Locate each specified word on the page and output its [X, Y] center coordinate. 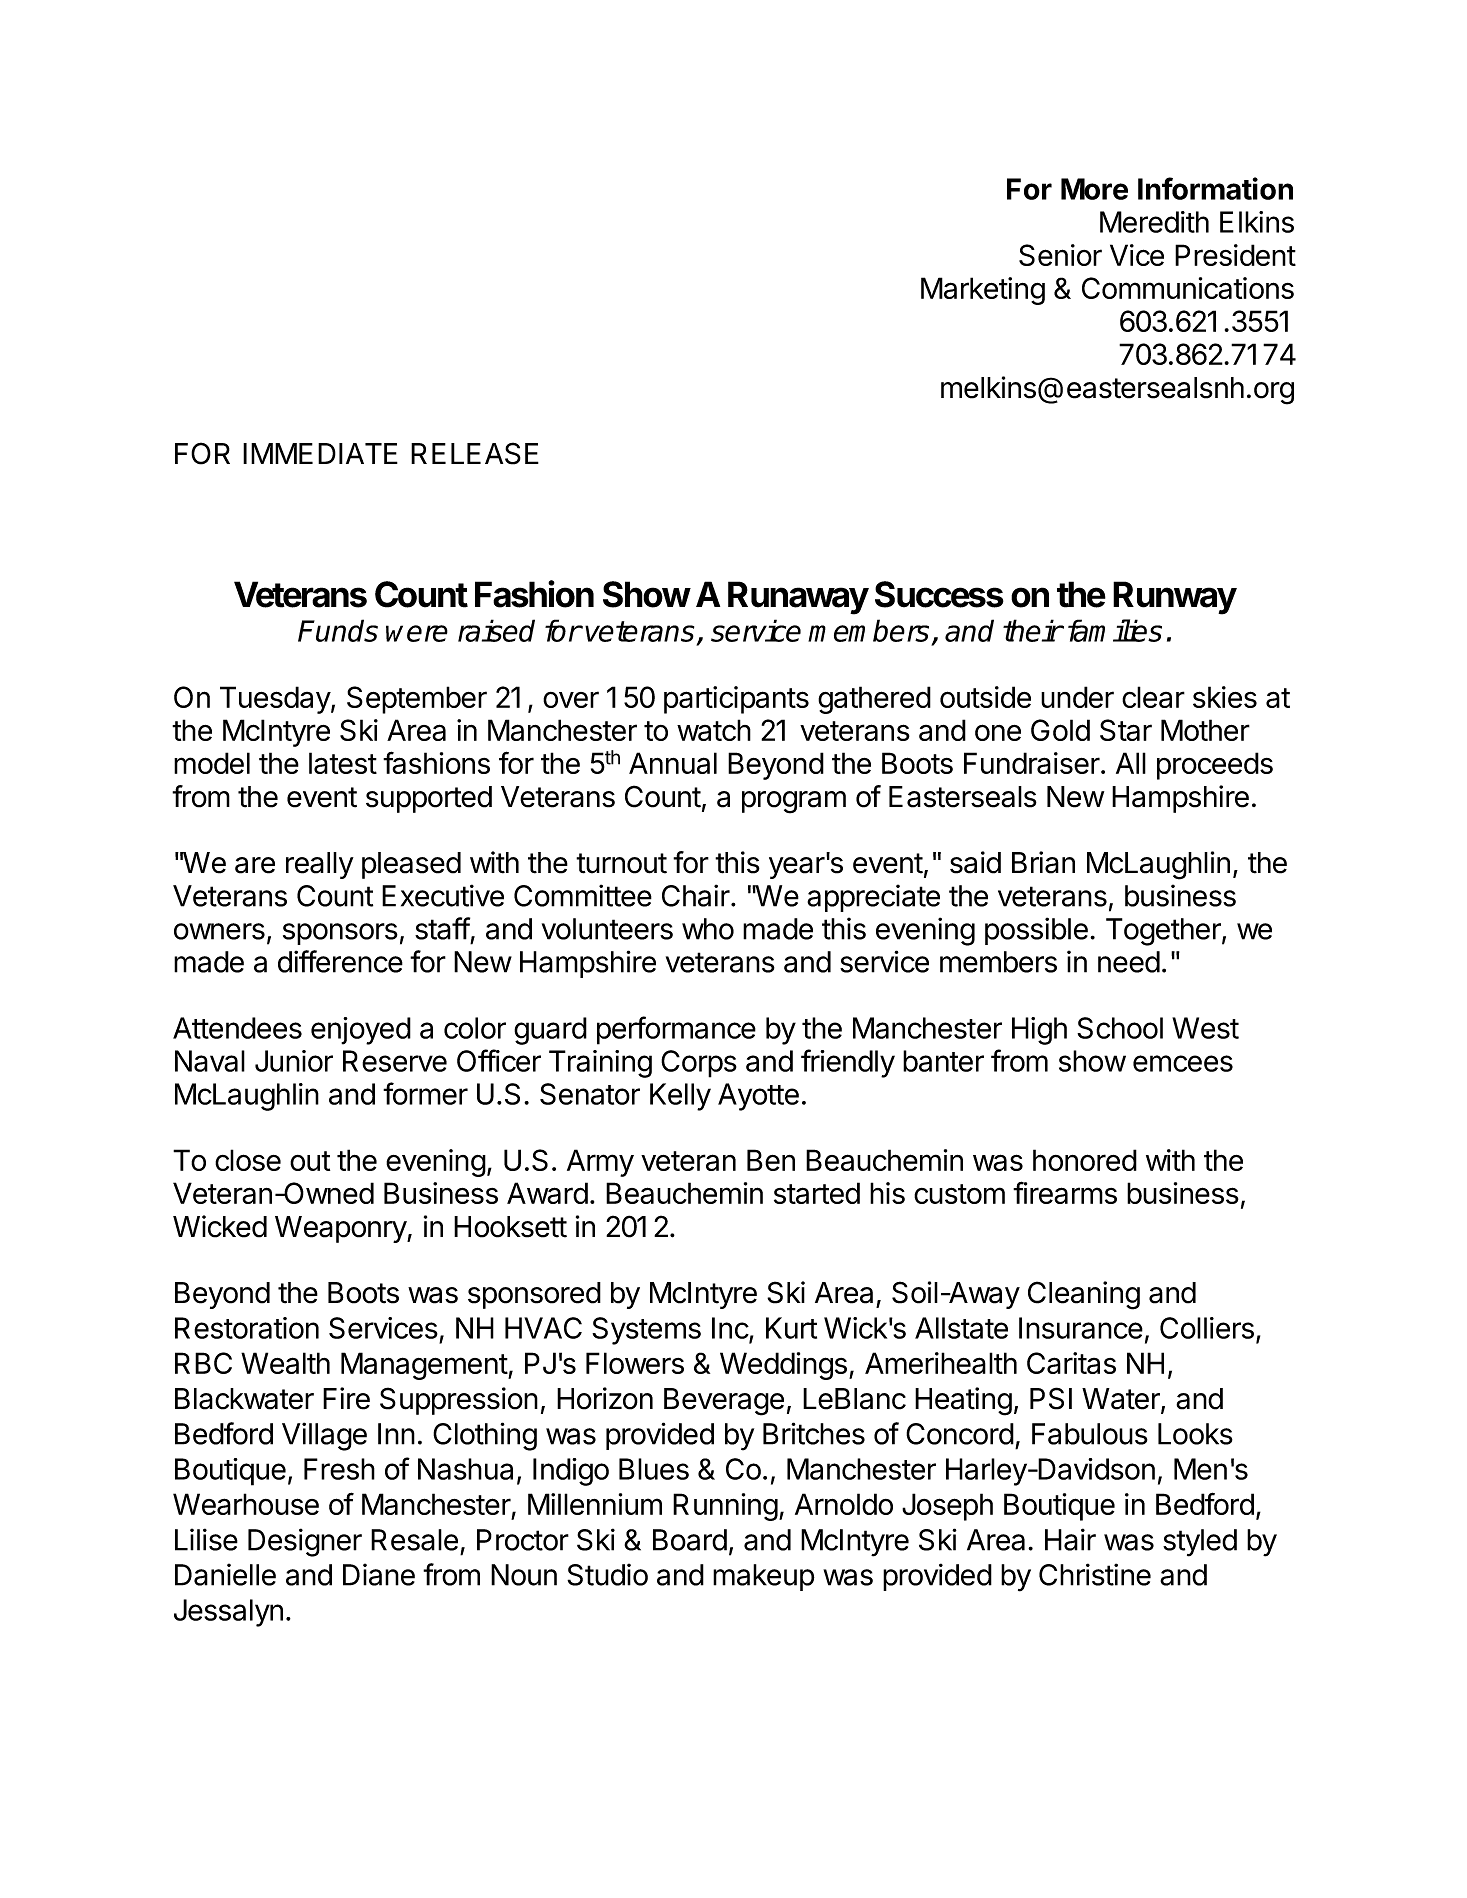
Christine [1095, 1574]
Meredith [1154, 222]
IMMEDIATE [320, 453]
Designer [305, 1542]
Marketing [983, 291]
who [708, 929]
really [320, 865]
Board [690, 1540]
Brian [1043, 862]
